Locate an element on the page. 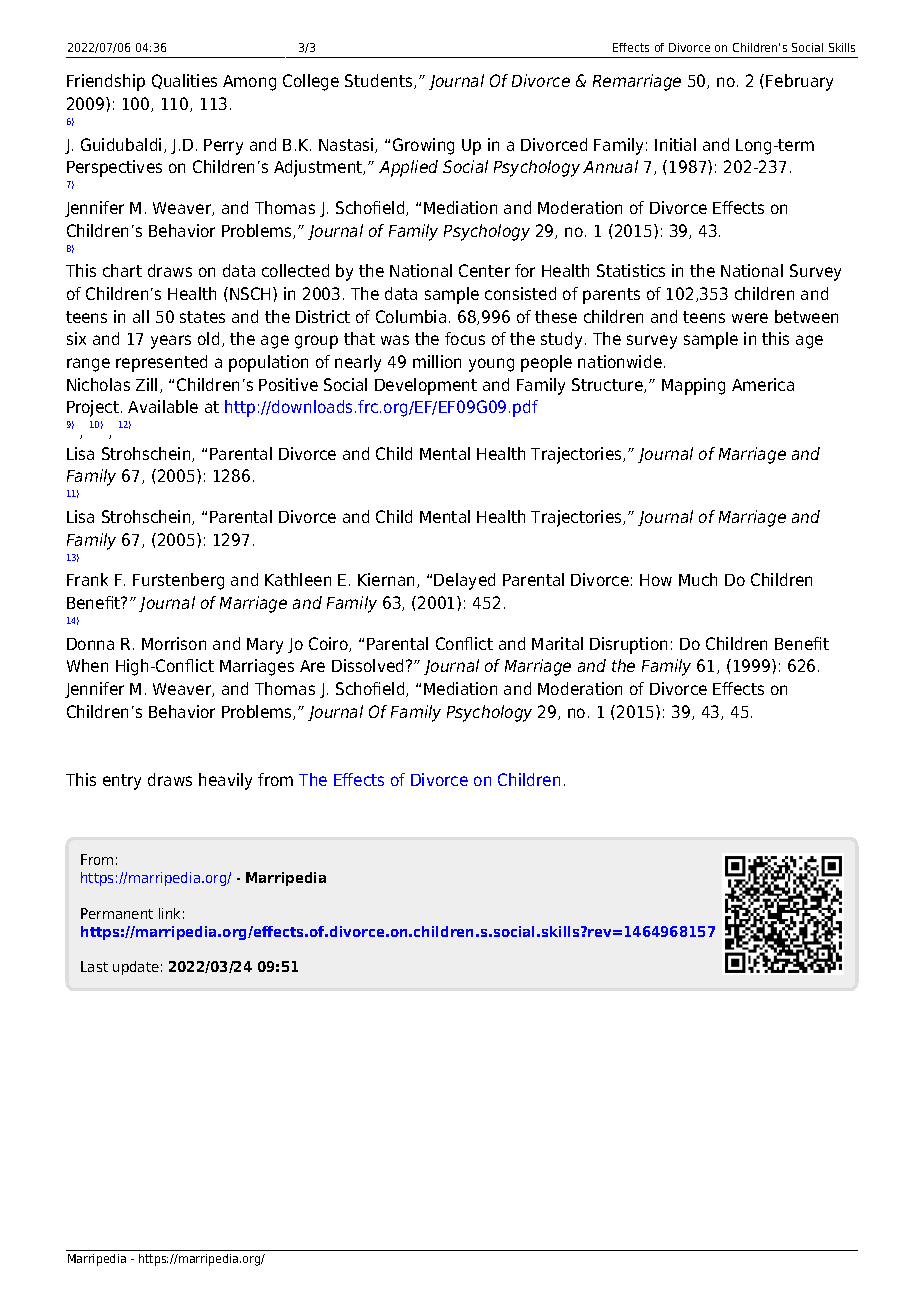 The height and width of the document is (1308, 924). Disruption is located at coordinates (628, 645).
